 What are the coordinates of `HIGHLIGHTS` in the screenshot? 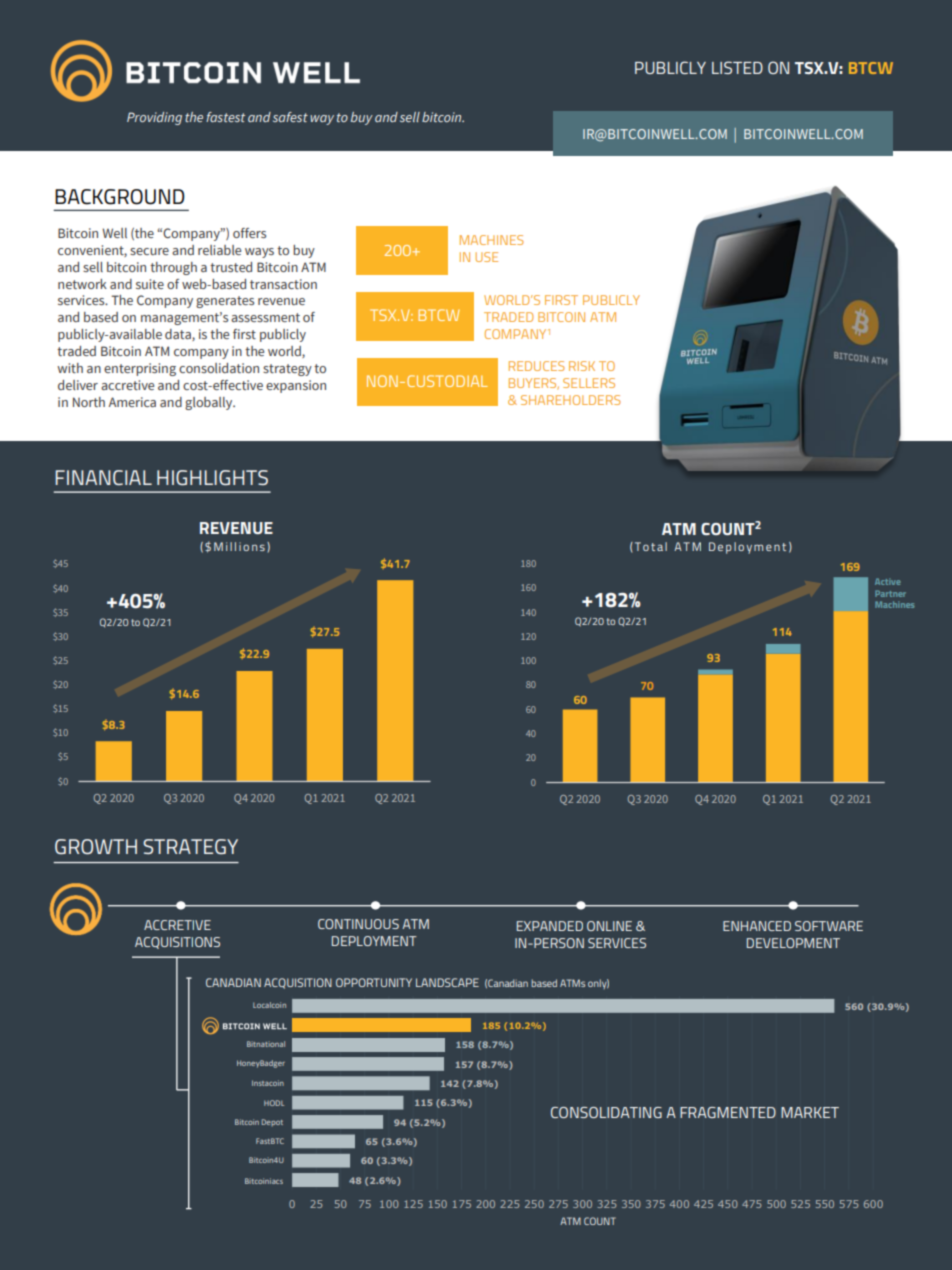 It's located at (212, 477).
